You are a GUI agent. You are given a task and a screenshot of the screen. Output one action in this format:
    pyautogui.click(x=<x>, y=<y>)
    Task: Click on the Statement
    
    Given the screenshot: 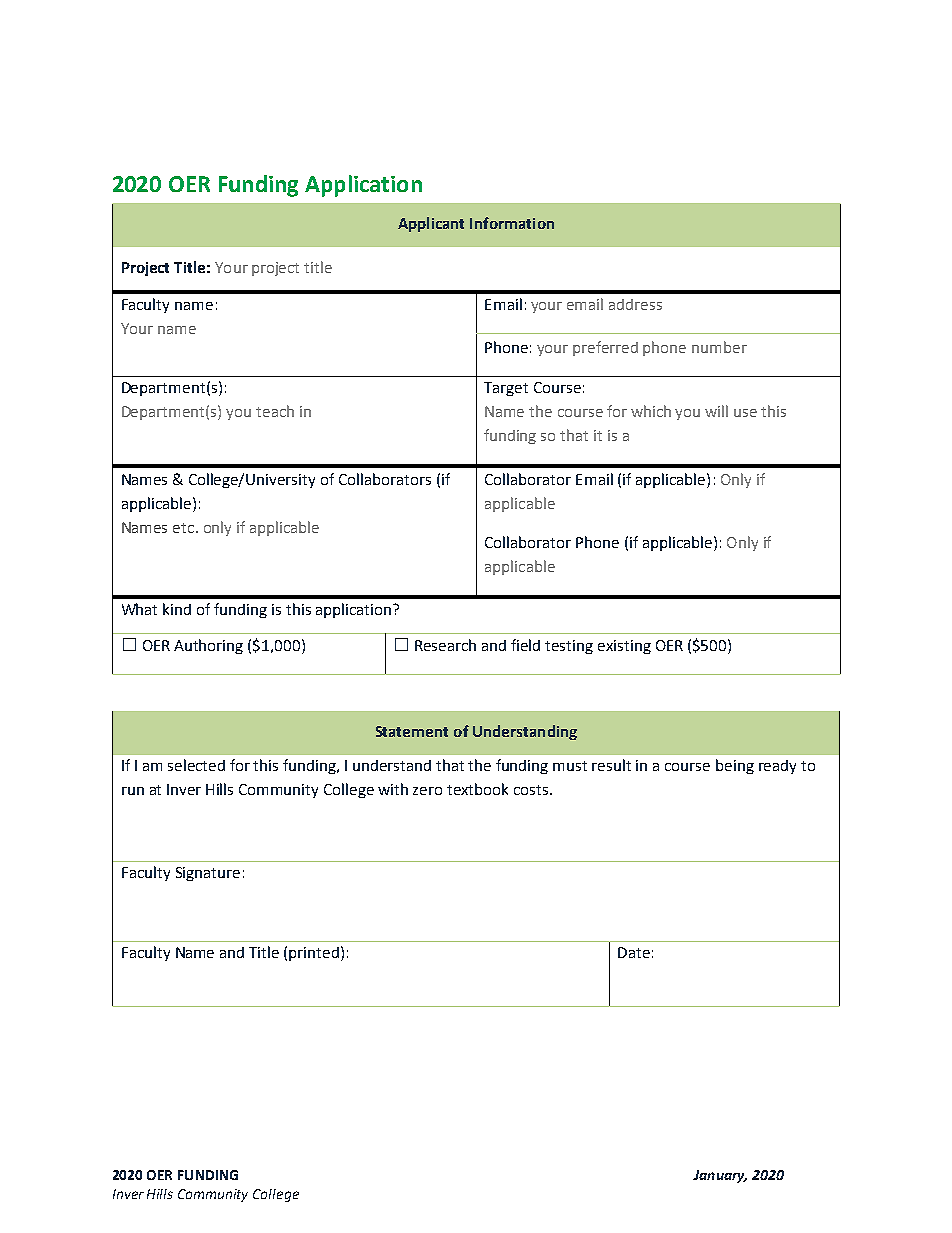 What is the action you would take?
    pyautogui.click(x=412, y=731)
